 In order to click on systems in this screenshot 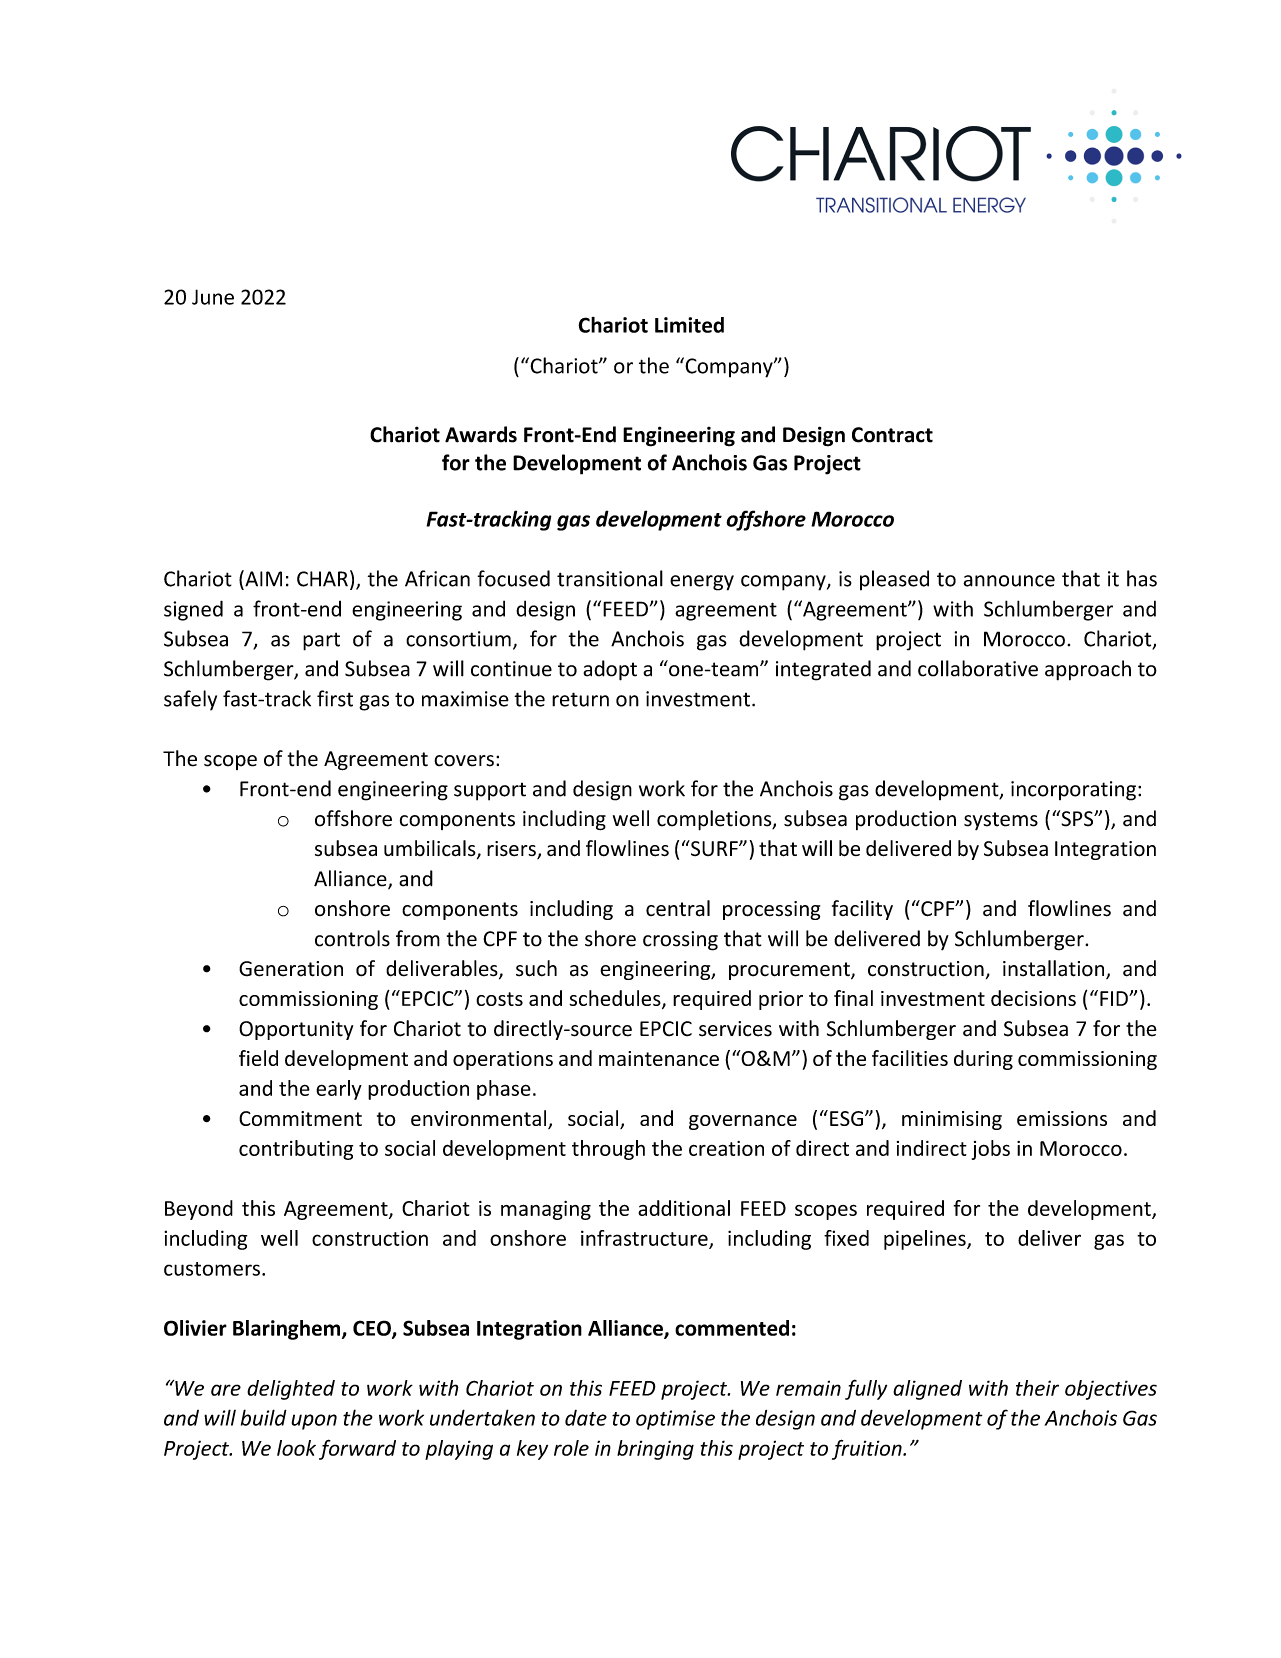, I will do `click(1001, 821)`.
